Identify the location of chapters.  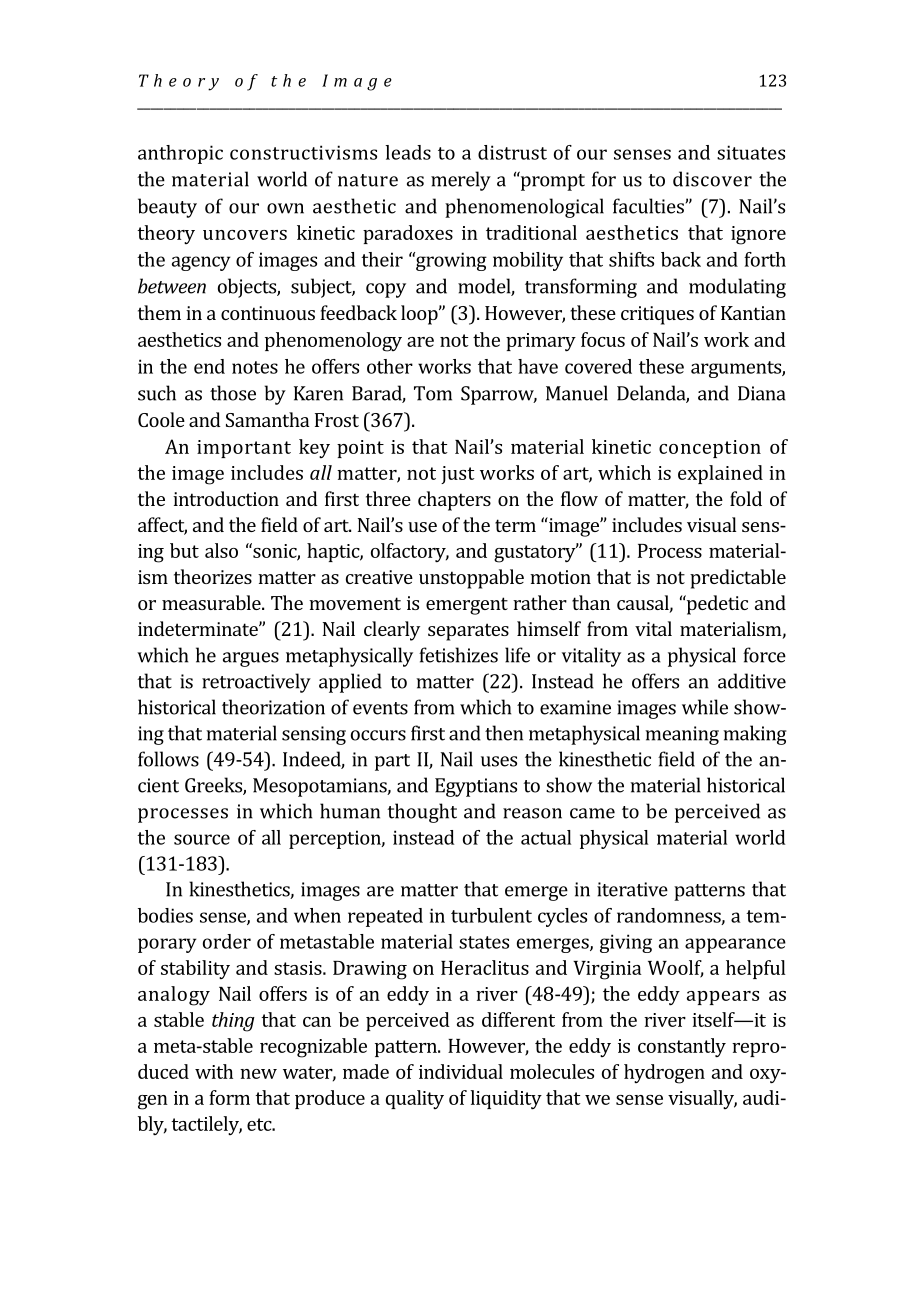
(454, 501).
